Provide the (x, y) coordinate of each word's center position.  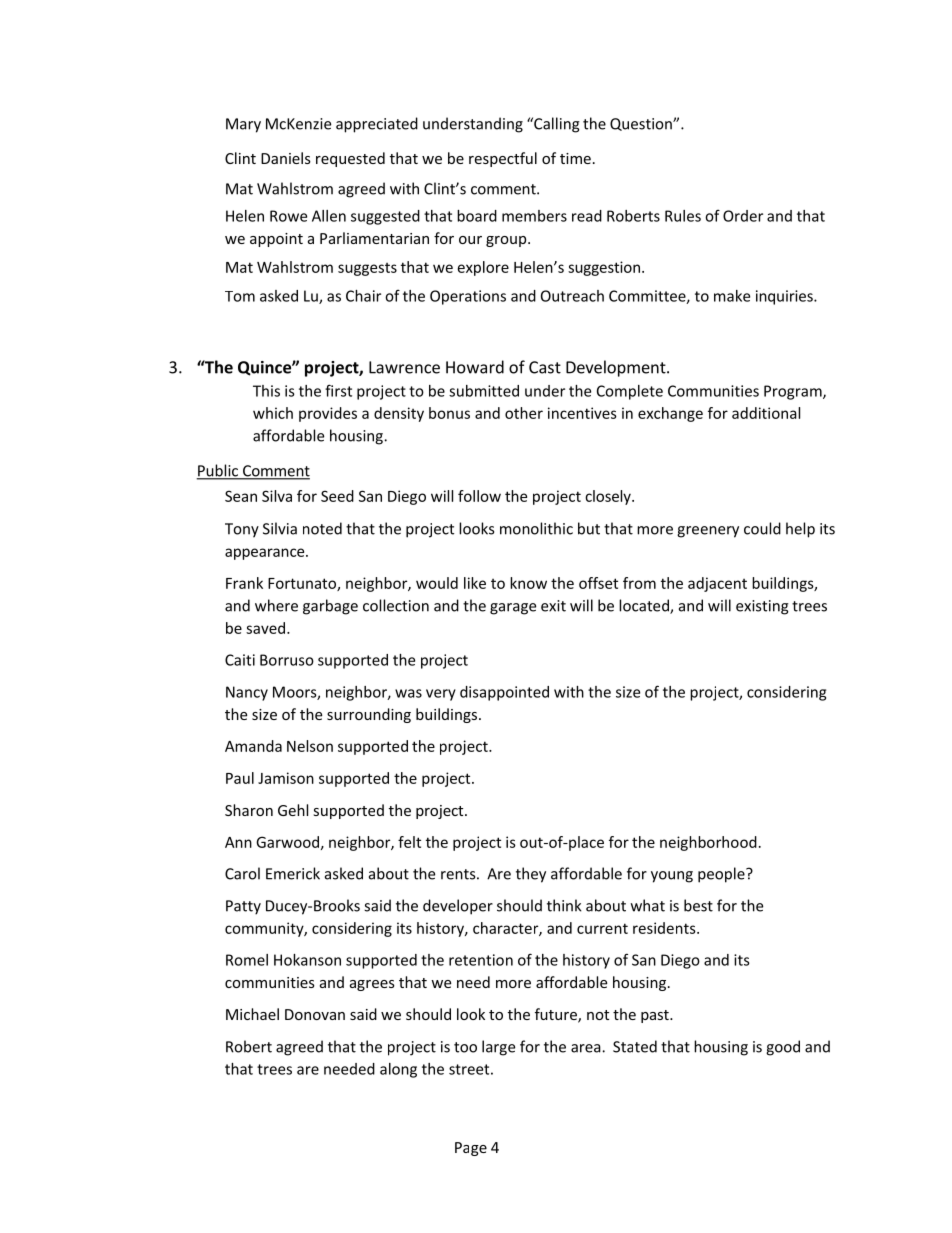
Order (743, 216)
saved (265, 628)
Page (471, 1149)
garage (513, 609)
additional (766, 413)
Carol (242, 873)
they (531, 875)
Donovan (315, 1014)
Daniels (286, 158)
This (266, 391)
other (524, 413)
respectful (503, 159)
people (722, 875)
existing (762, 607)
